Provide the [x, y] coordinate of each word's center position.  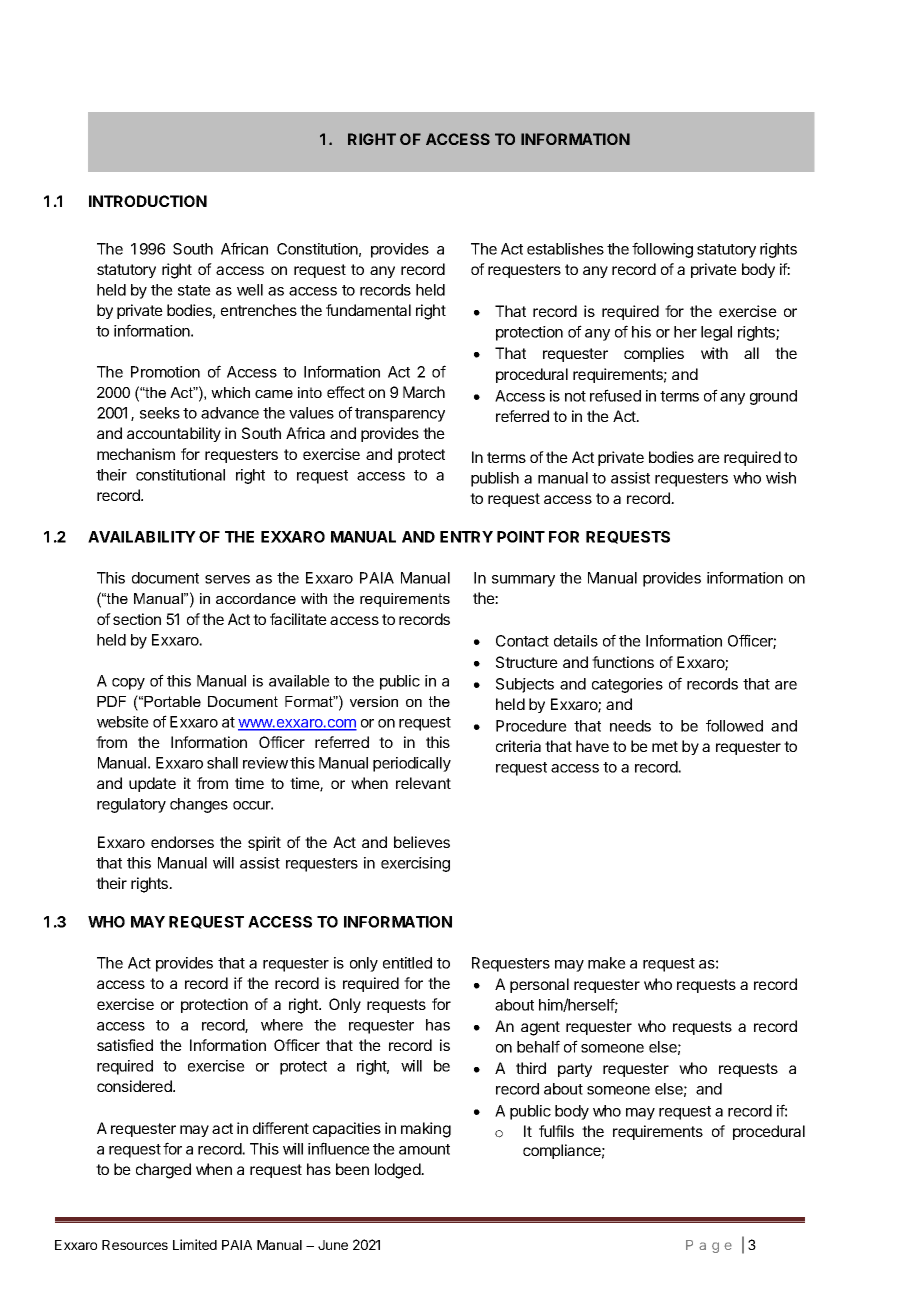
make [607, 963]
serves [227, 579]
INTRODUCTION [148, 201]
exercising [415, 864]
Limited [195, 1244]
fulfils [556, 1131]
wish [781, 478]
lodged [398, 1171]
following [662, 250]
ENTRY [466, 537]
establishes [565, 249]
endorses [182, 842]
